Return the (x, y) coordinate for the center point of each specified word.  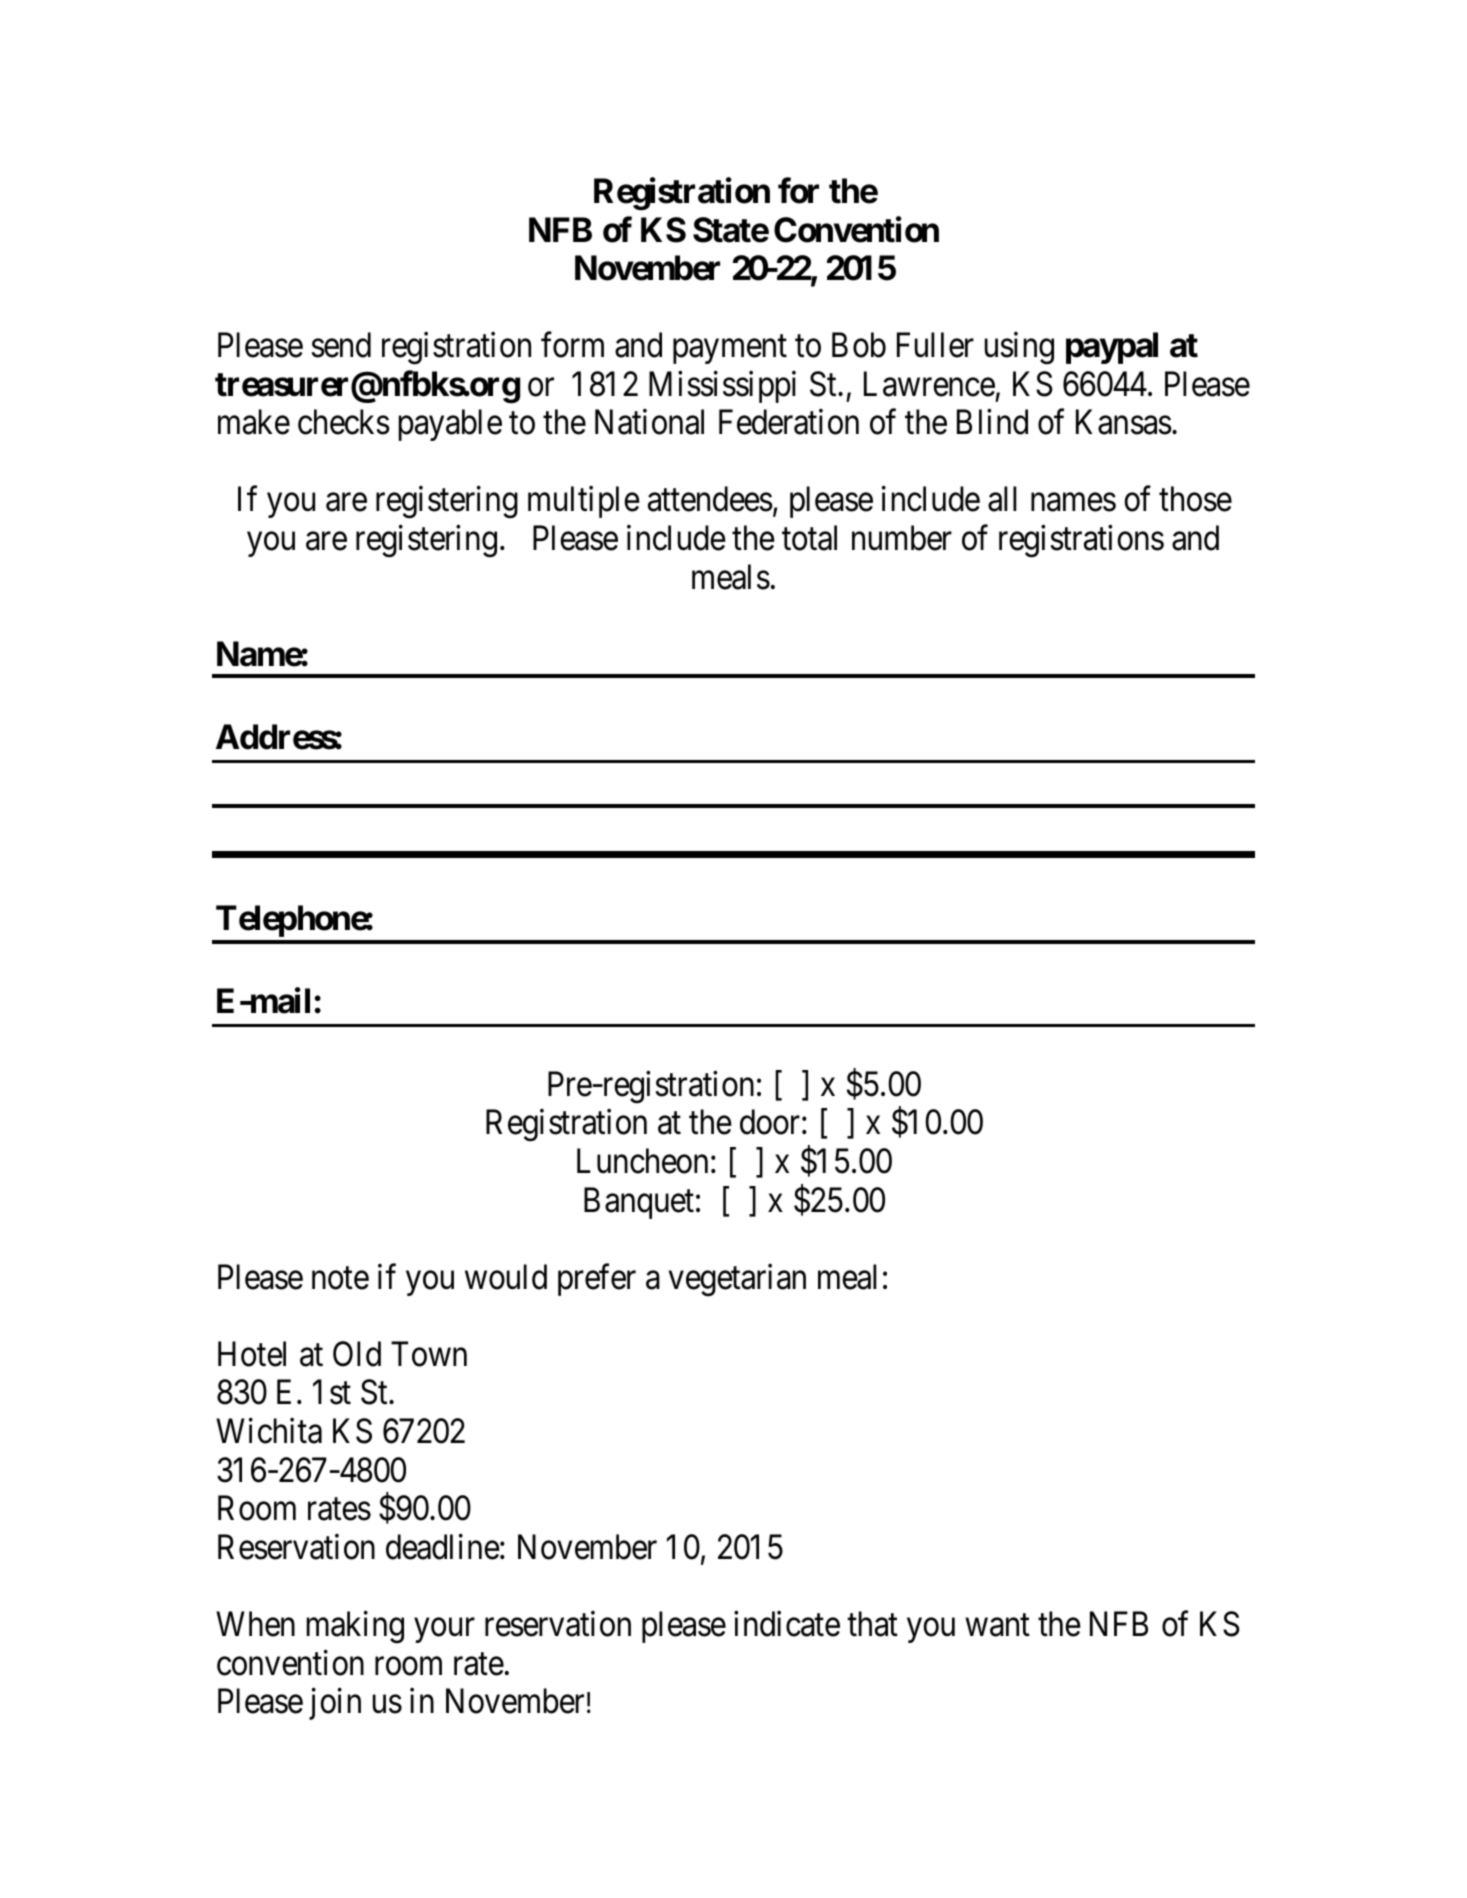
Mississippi (722, 387)
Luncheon (642, 1161)
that (872, 1624)
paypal (1112, 348)
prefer (597, 1280)
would (506, 1277)
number (902, 538)
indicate (787, 1624)
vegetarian (737, 1280)
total (809, 538)
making (355, 1627)
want (997, 1626)
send (341, 345)
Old (357, 1354)
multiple (584, 502)
